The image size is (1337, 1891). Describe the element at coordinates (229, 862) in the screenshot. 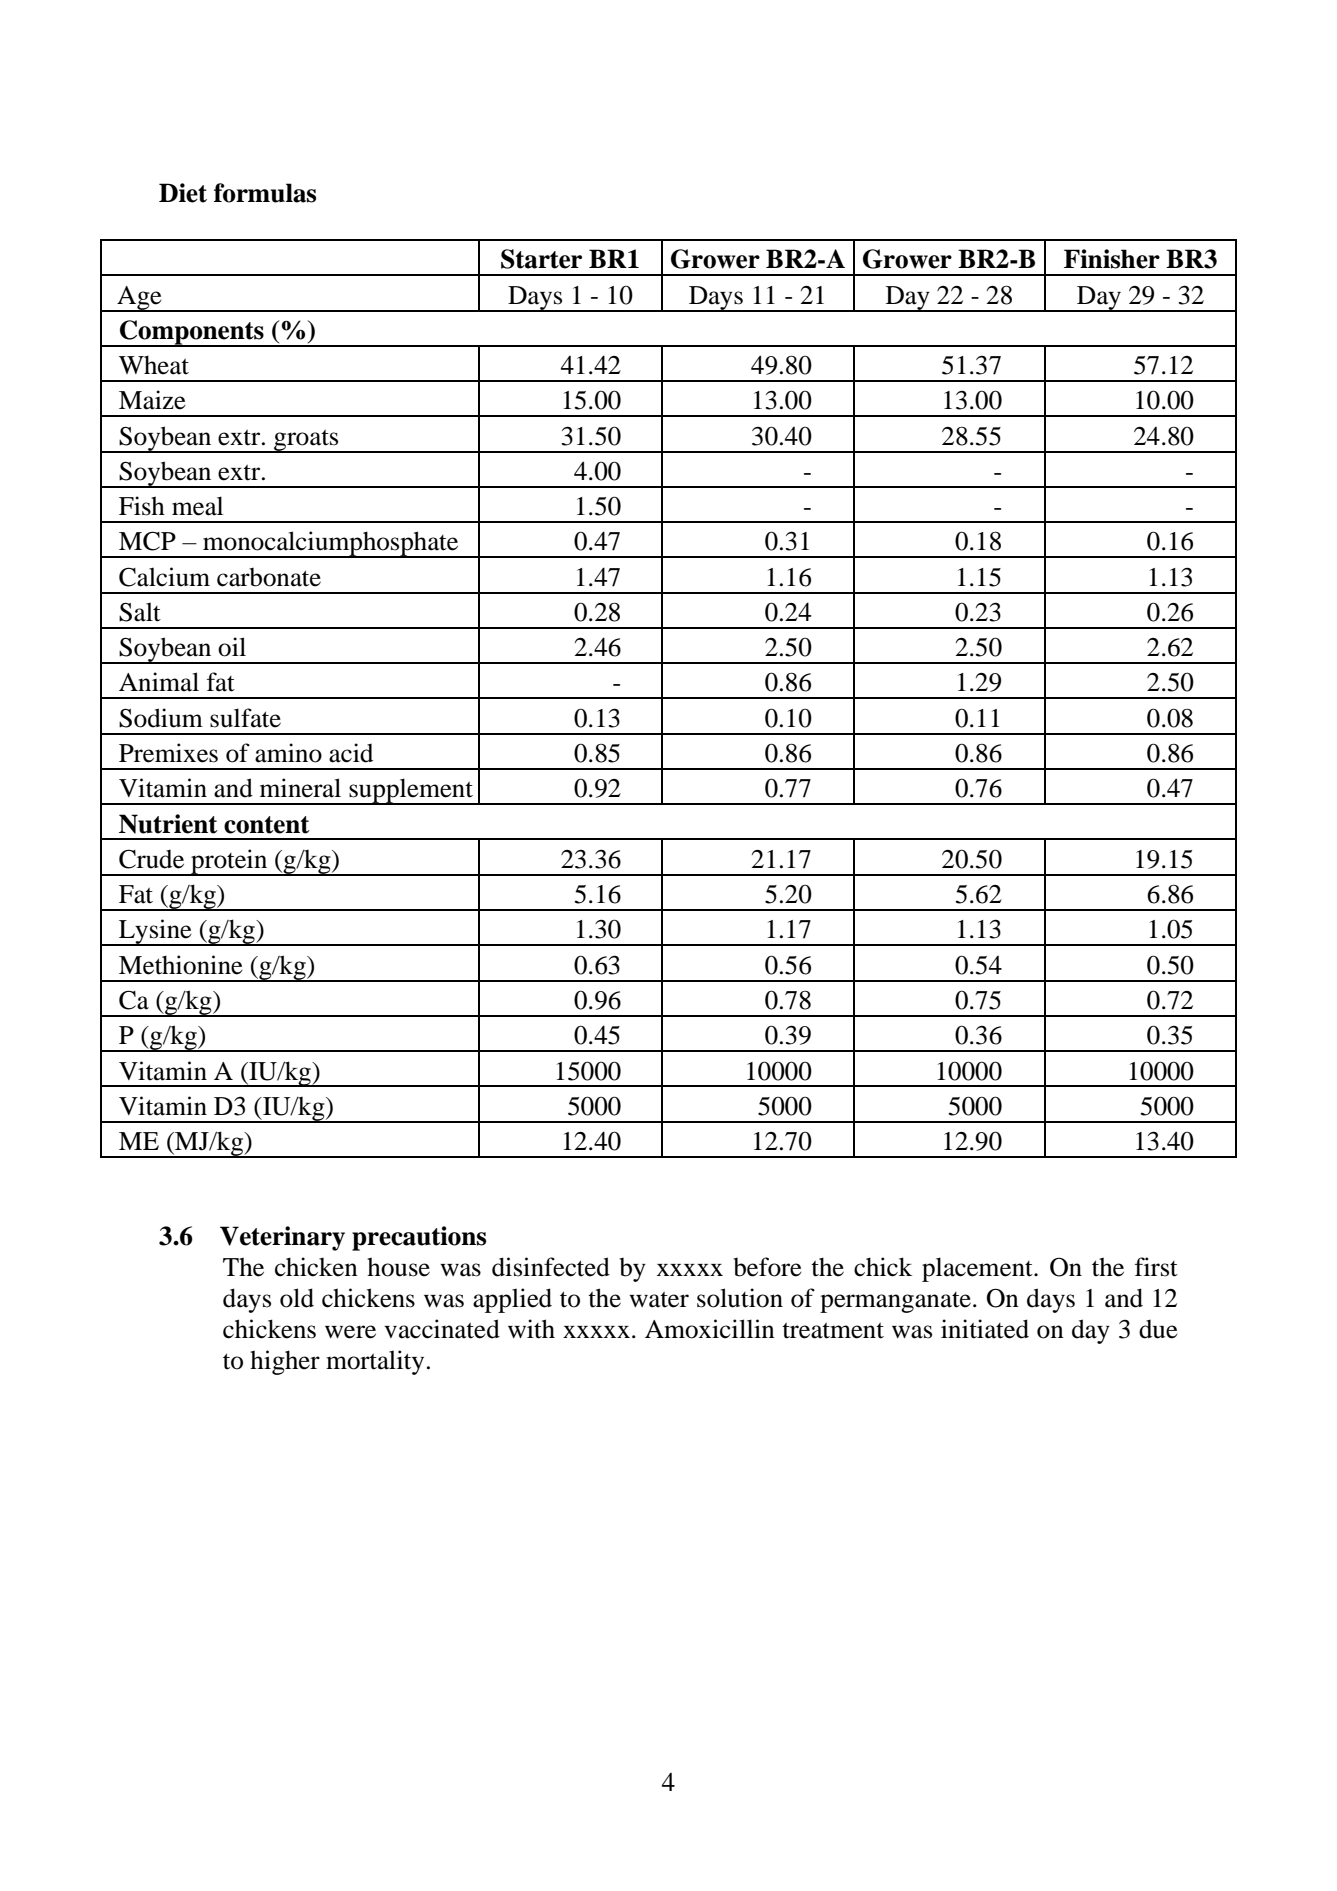

I see `protein` at that location.
